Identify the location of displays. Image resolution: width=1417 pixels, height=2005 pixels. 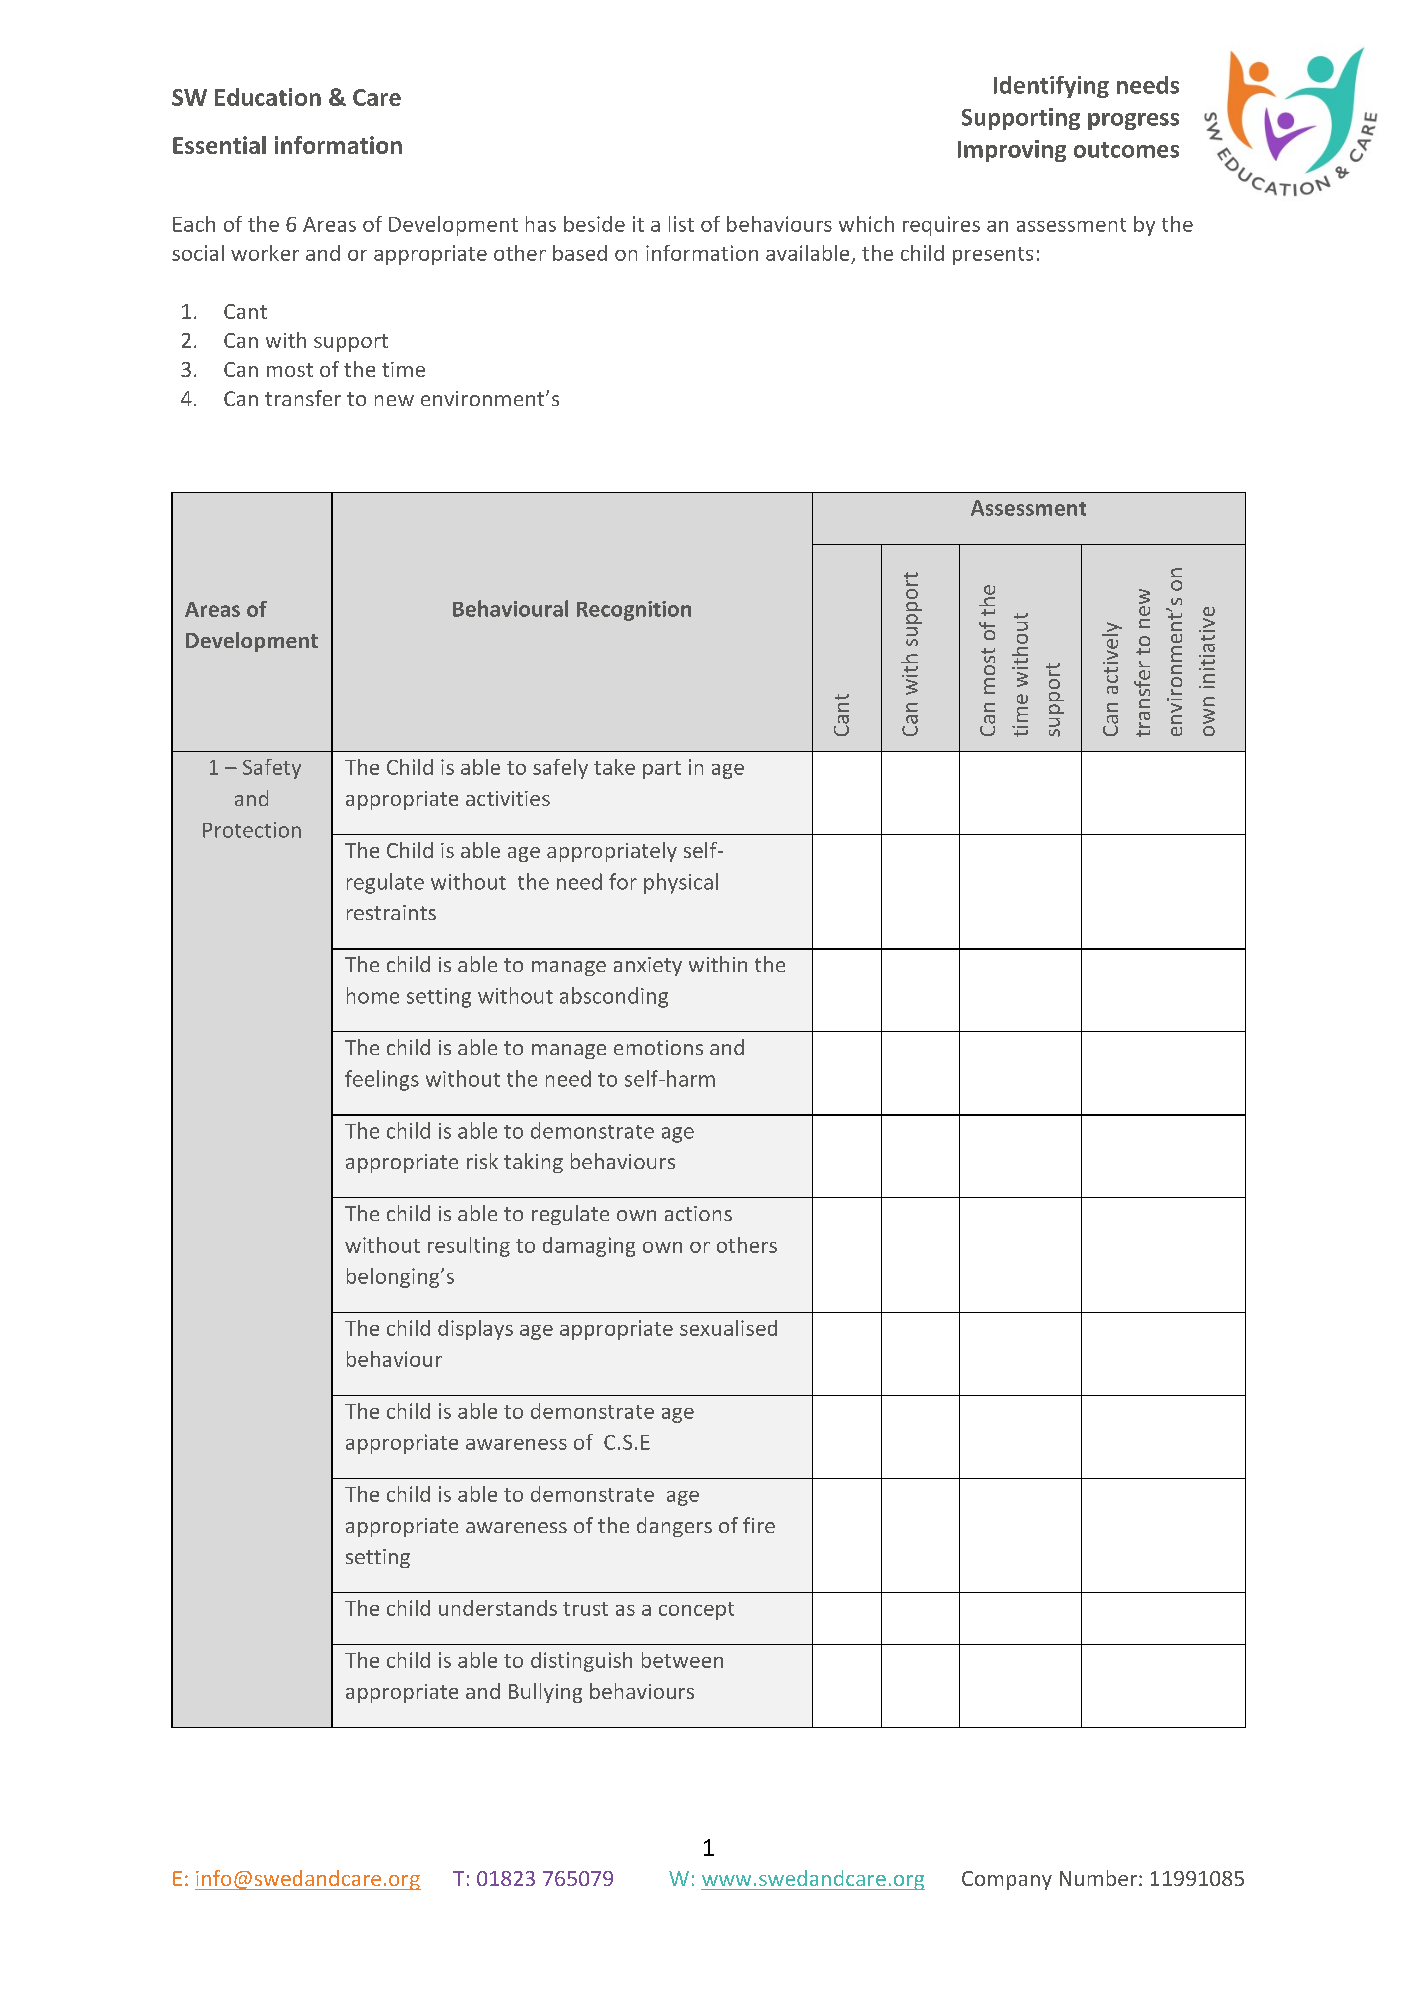
(475, 1330).
